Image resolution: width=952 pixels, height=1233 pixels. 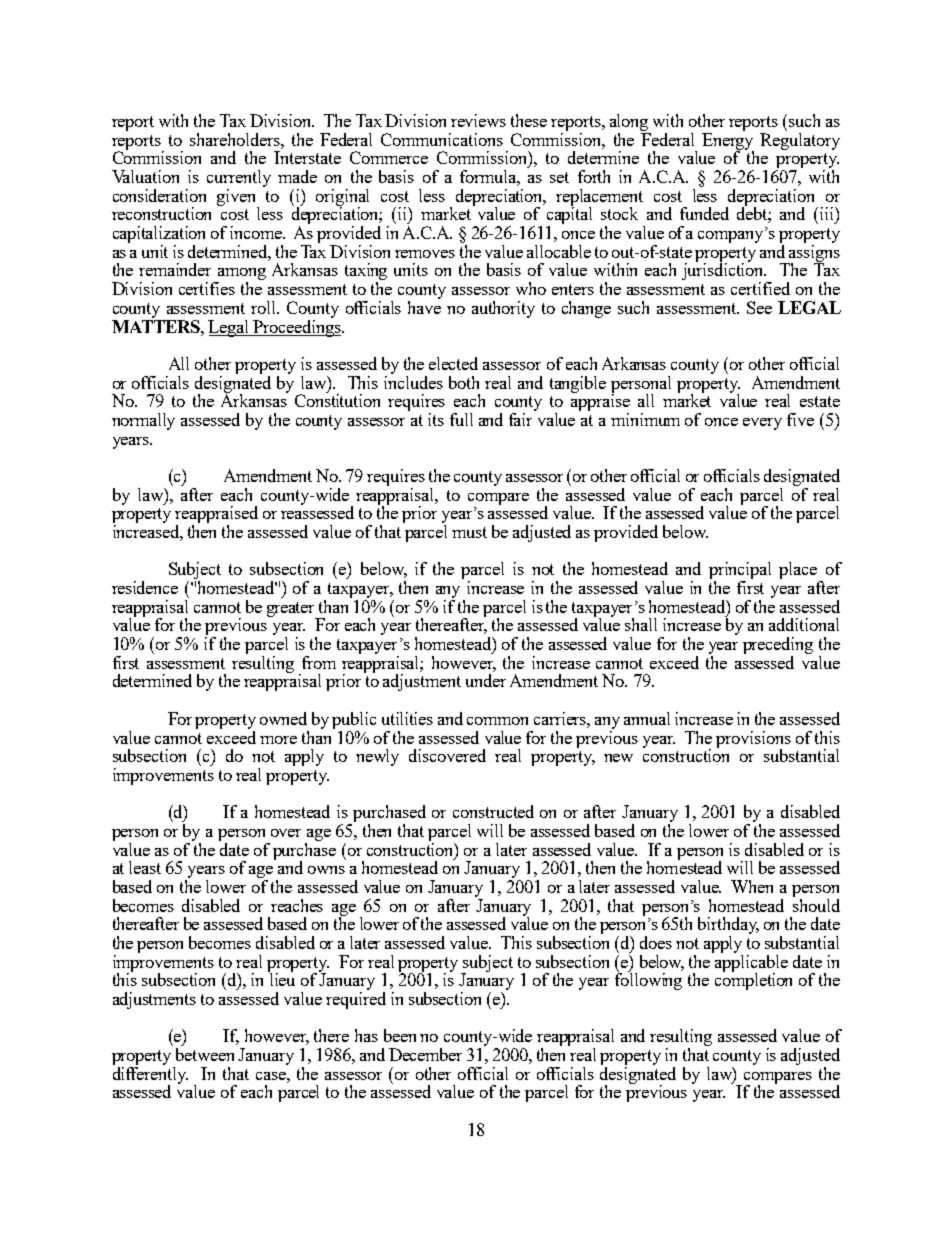 What do you see at coordinates (442, 139) in the page?
I see `Communications` at bounding box center [442, 139].
